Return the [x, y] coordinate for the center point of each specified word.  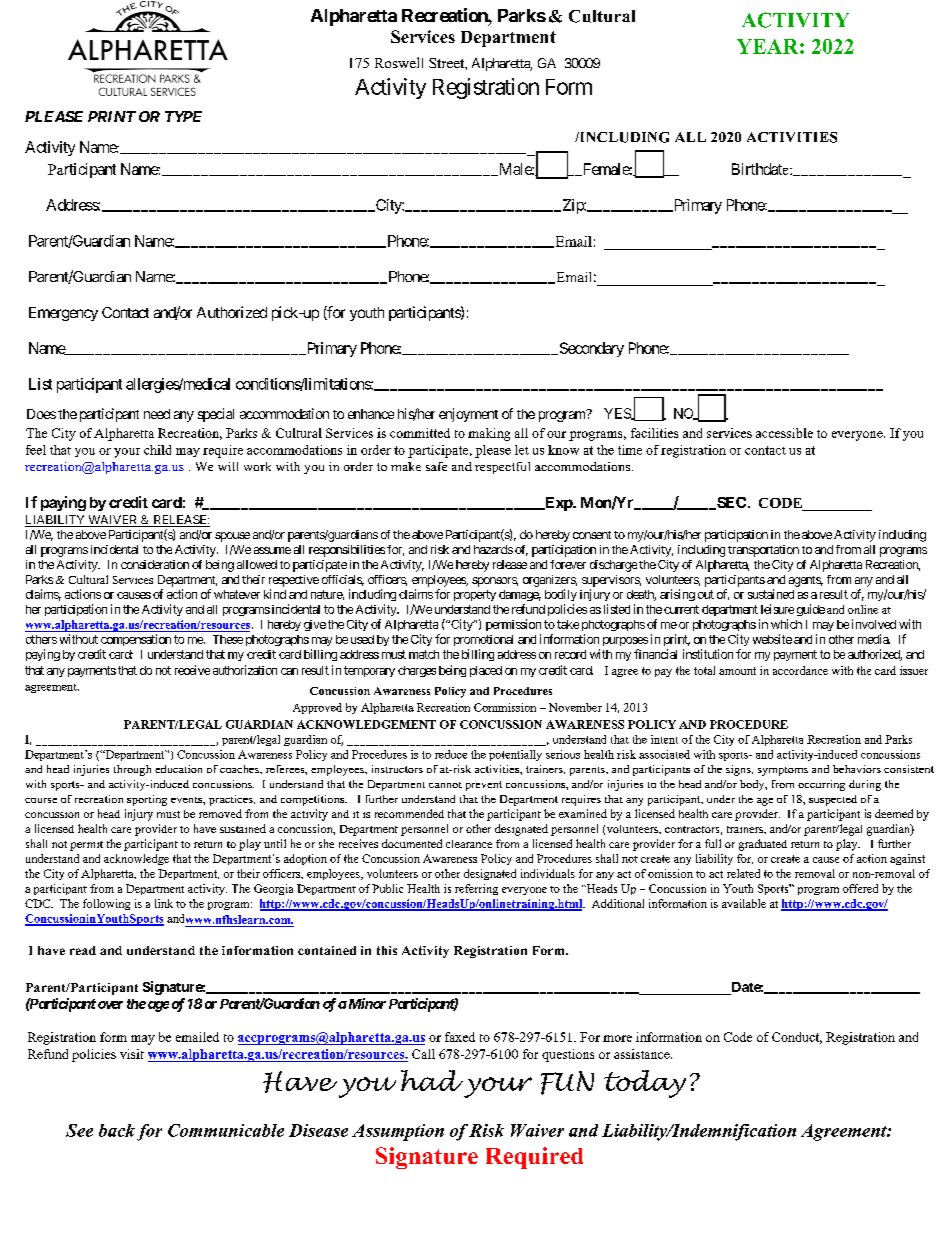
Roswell [399, 62]
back [117, 1130]
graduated [763, 845]
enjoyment [468, 415]
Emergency [63, 314]
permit [86, 846]
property [475, 595]
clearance [469, 844]
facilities [654, 433]
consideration [155, 564]
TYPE [183, 116]
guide [811, 610]
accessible [784, 433]
